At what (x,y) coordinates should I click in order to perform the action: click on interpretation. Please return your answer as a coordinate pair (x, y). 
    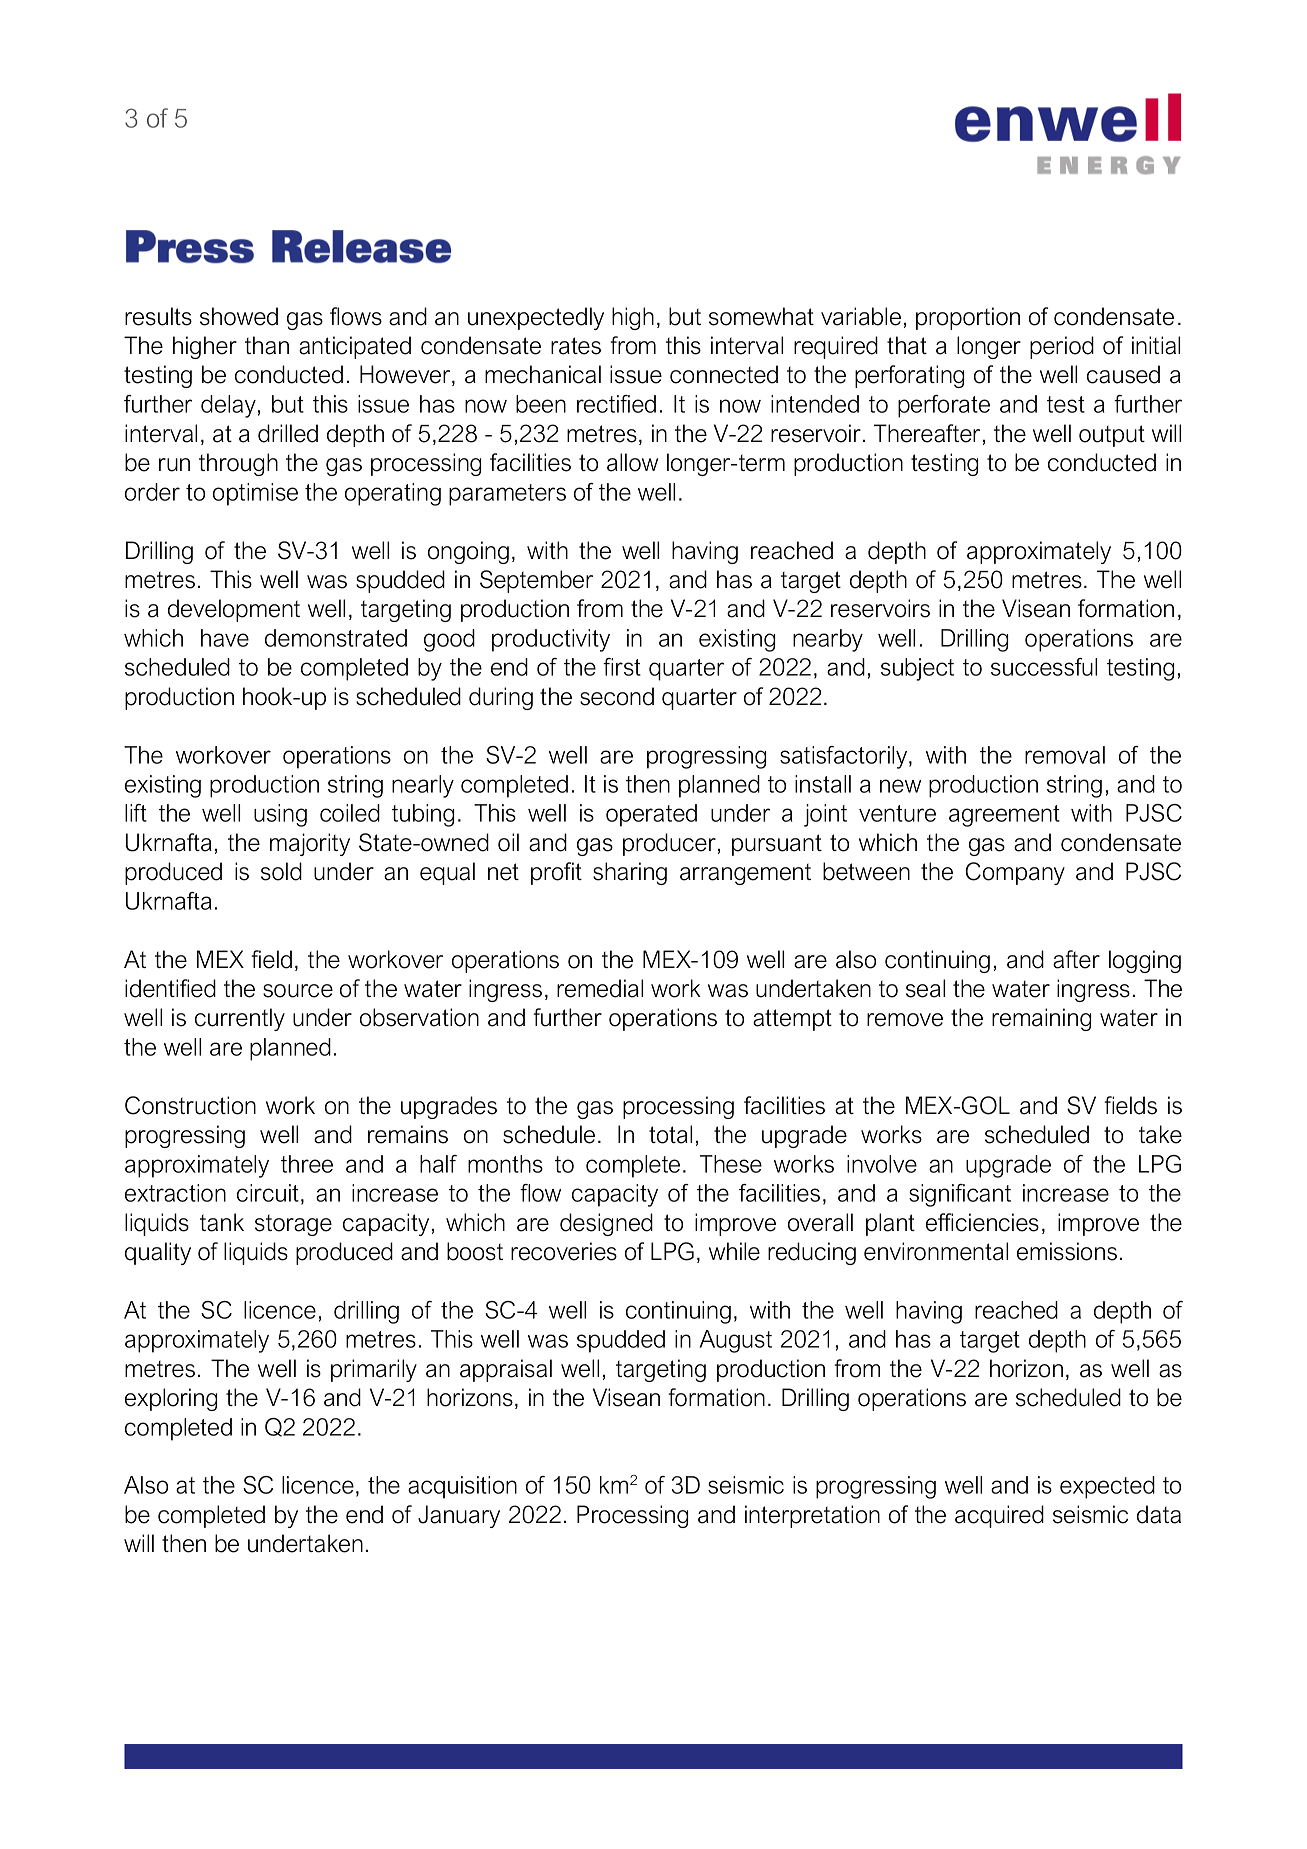
    Looking at the image, I should click on (812, 1516).
